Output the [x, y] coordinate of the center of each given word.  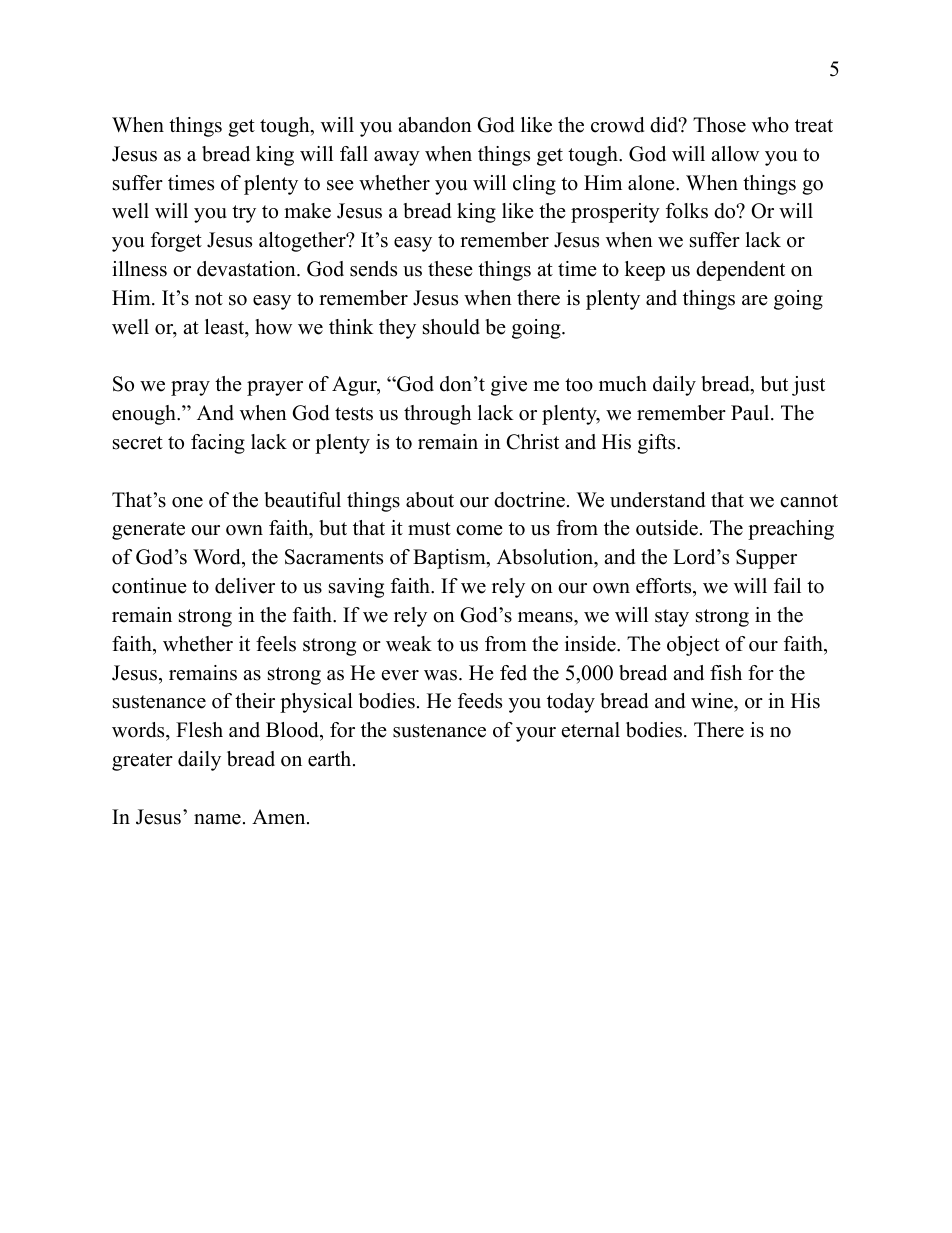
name [217, 819]
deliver [245, 586]
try [244, 214]
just [808, 386]
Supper [766, 559]
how [273, 327]
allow [735, 154]
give [509, 386]
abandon [435, 125]
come [479, 530]
